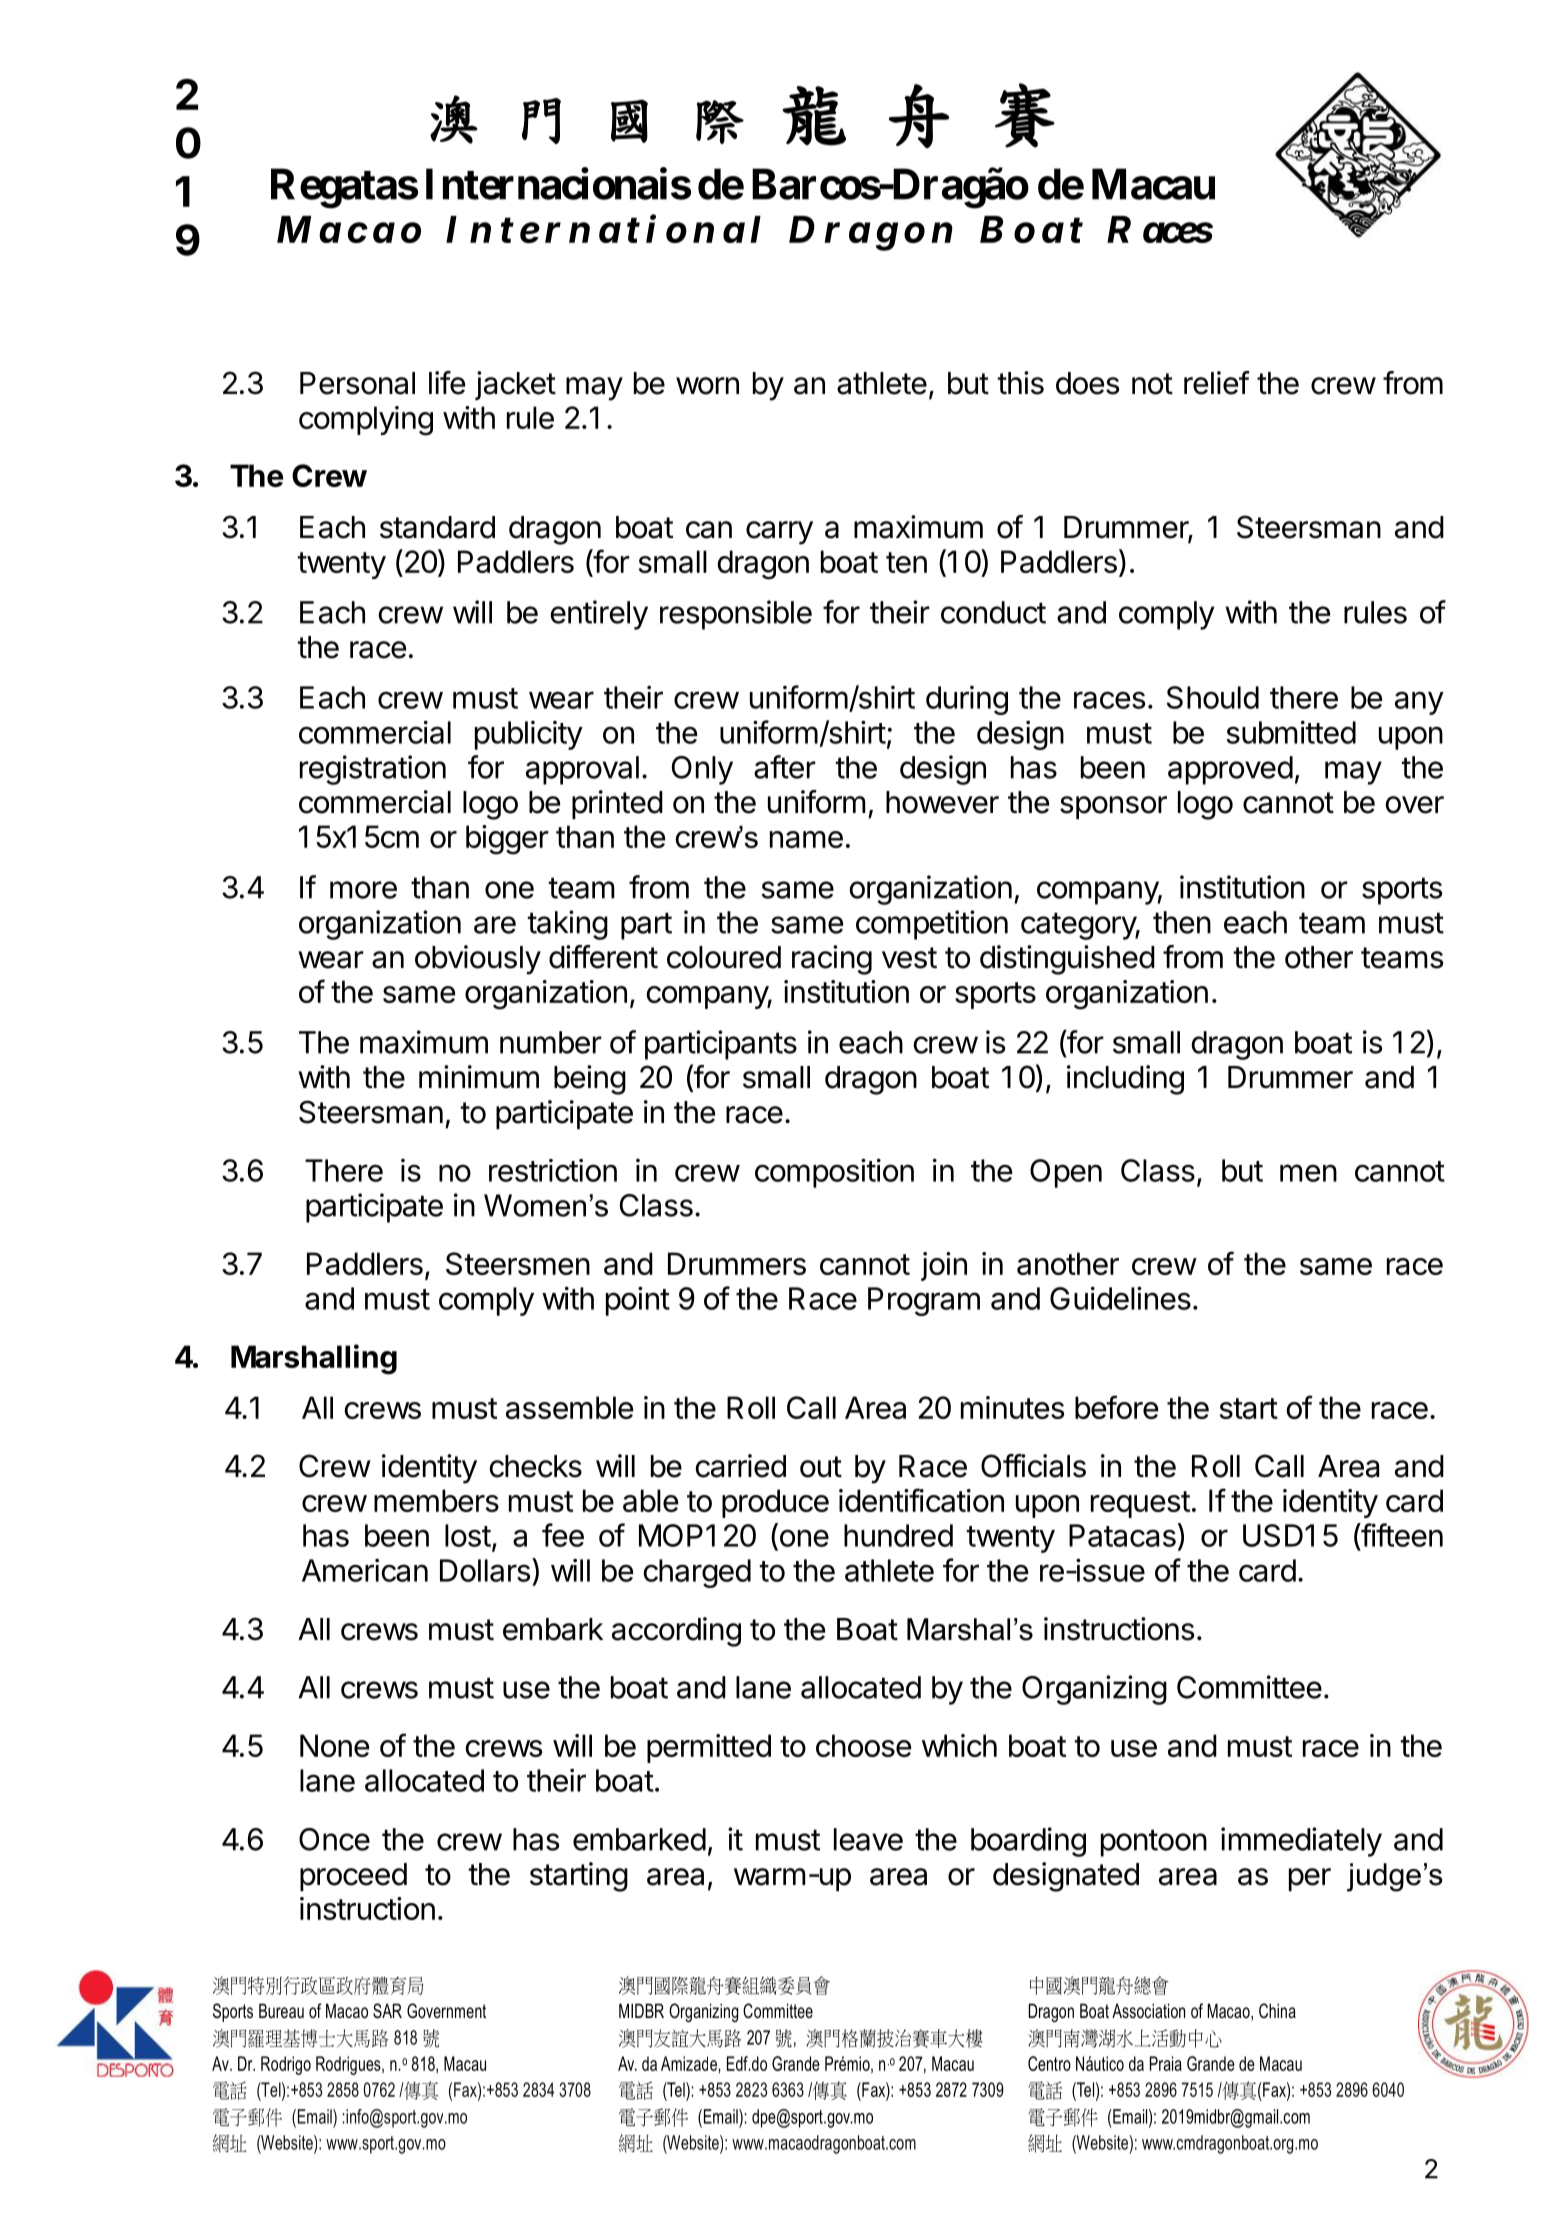 This page has width=1566, height=2215. Describe the element at coordinates (868, 1839) in the page. I see `leave` at that location.
